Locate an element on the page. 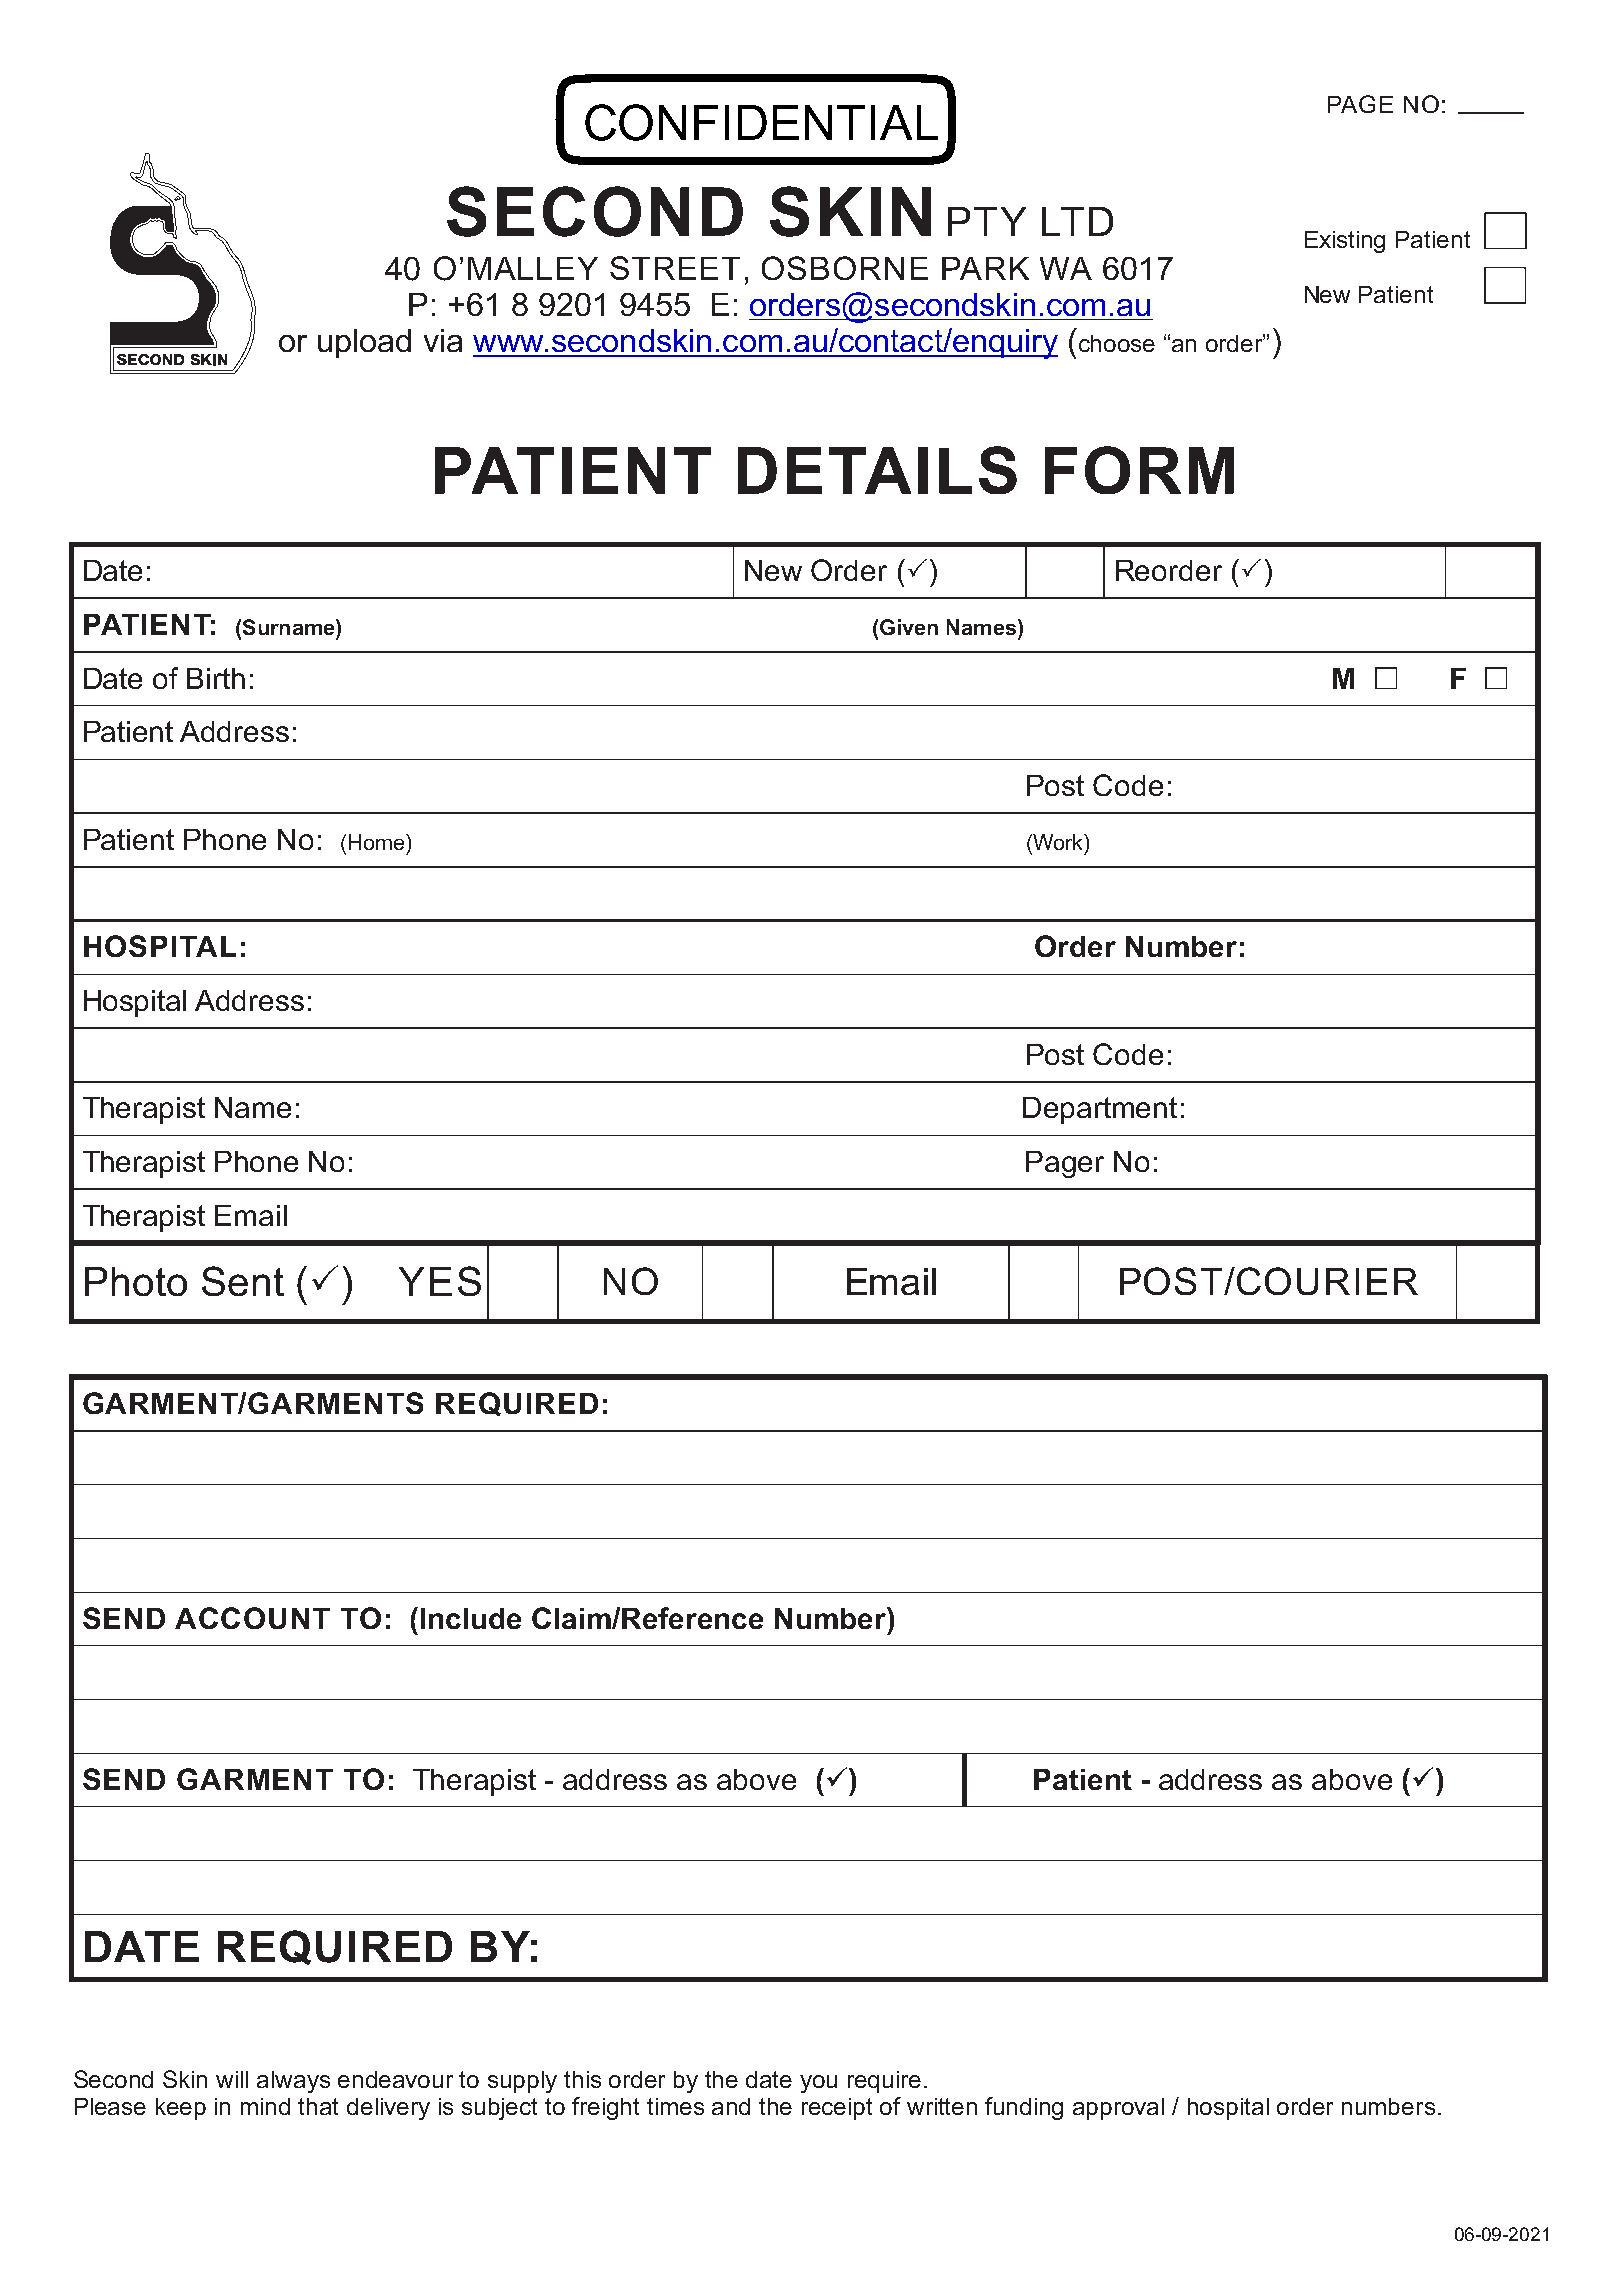  approval is located at coordinates (1118, 2109).
